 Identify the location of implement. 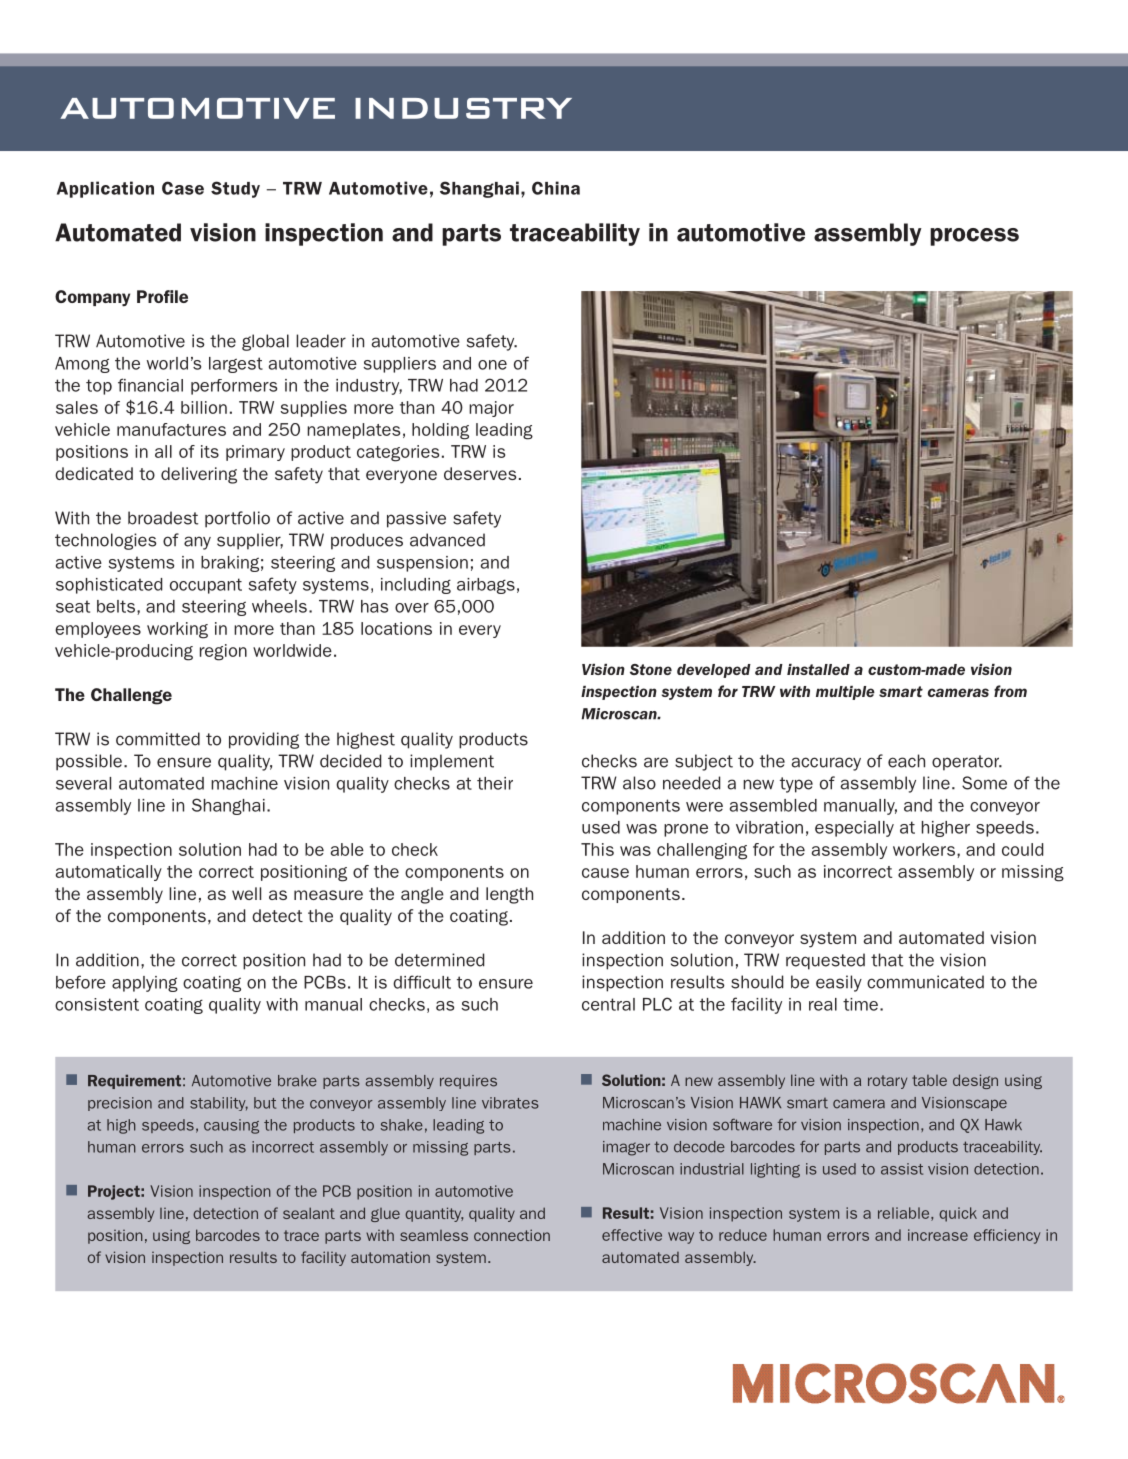
(452, 762).
